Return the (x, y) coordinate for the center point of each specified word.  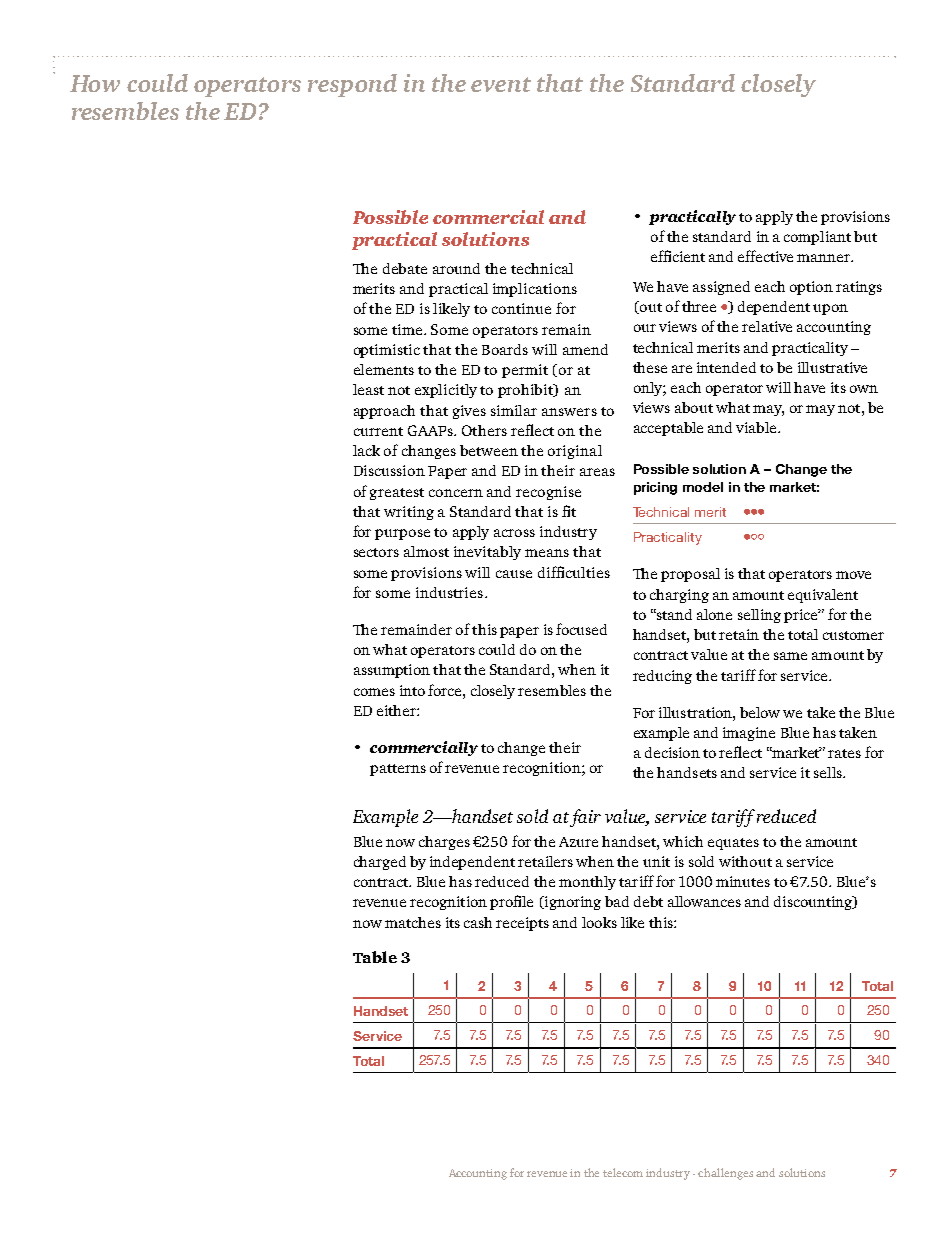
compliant (817, 238)
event (501, 84)
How (95, 83)
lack (366, 450)
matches (413, 922)
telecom (623, 1172)
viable (757, 427)
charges (444, 843)
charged (380, 863)
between (489, 450)
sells (829, 772)
